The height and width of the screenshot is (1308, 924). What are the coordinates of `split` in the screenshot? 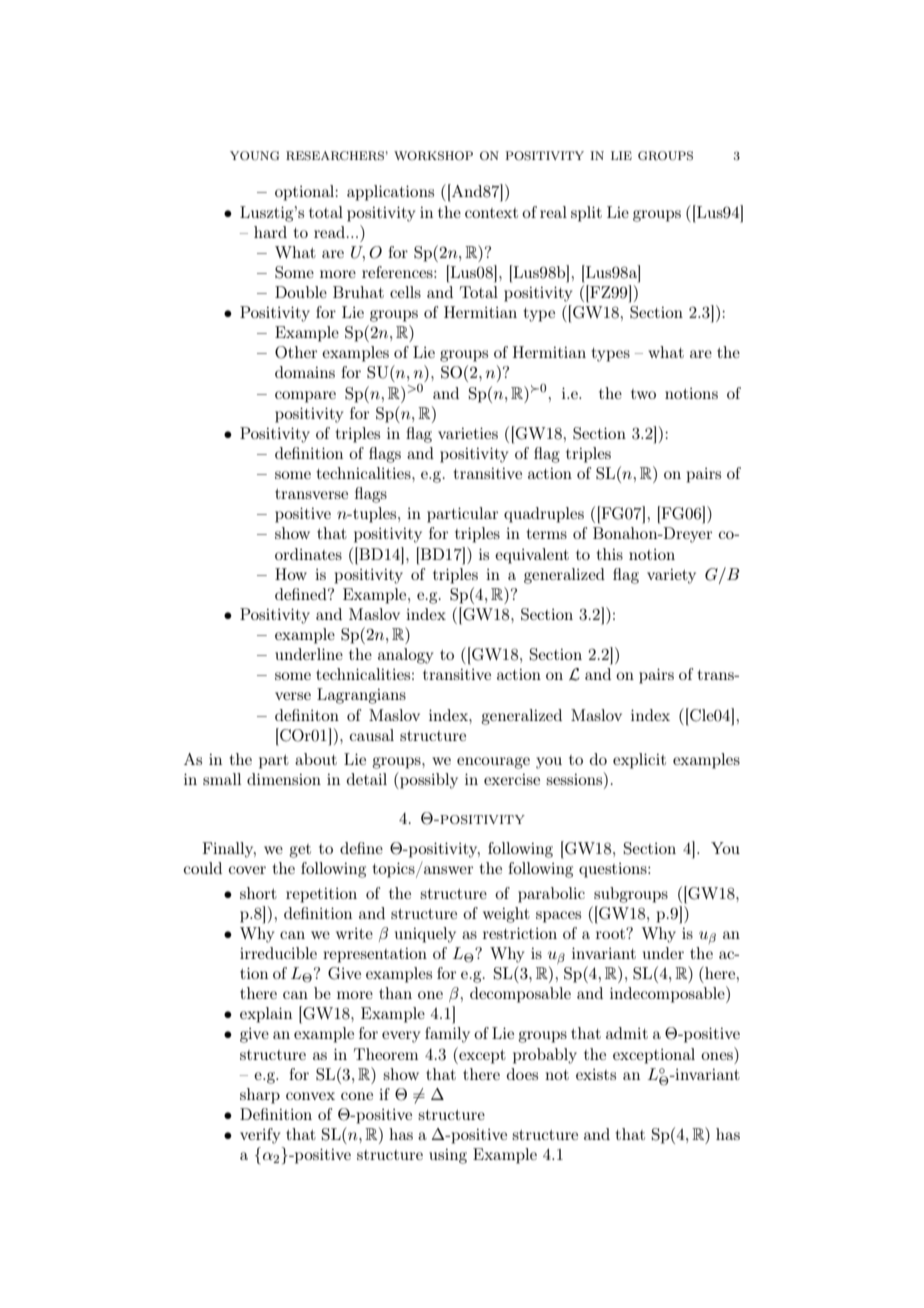 It's located at (586, 214).
